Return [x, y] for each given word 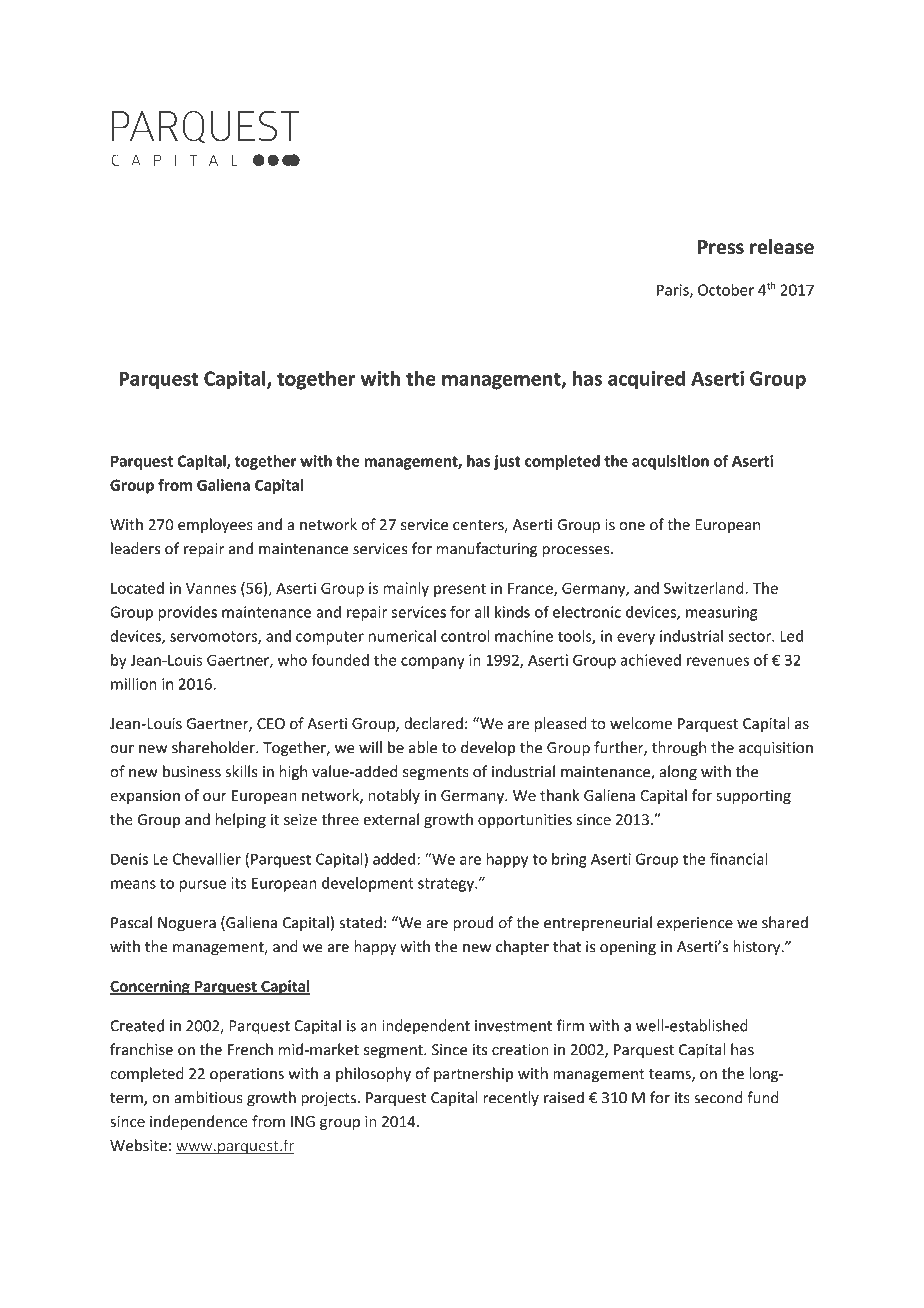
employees [215, 526]
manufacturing [487, 550]
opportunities [525, 821]
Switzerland [704, 588]
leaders [135, 548]
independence [199, 1122]
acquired [646, 380]
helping [241, 820]
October [726, 289]
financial [739, 859]
